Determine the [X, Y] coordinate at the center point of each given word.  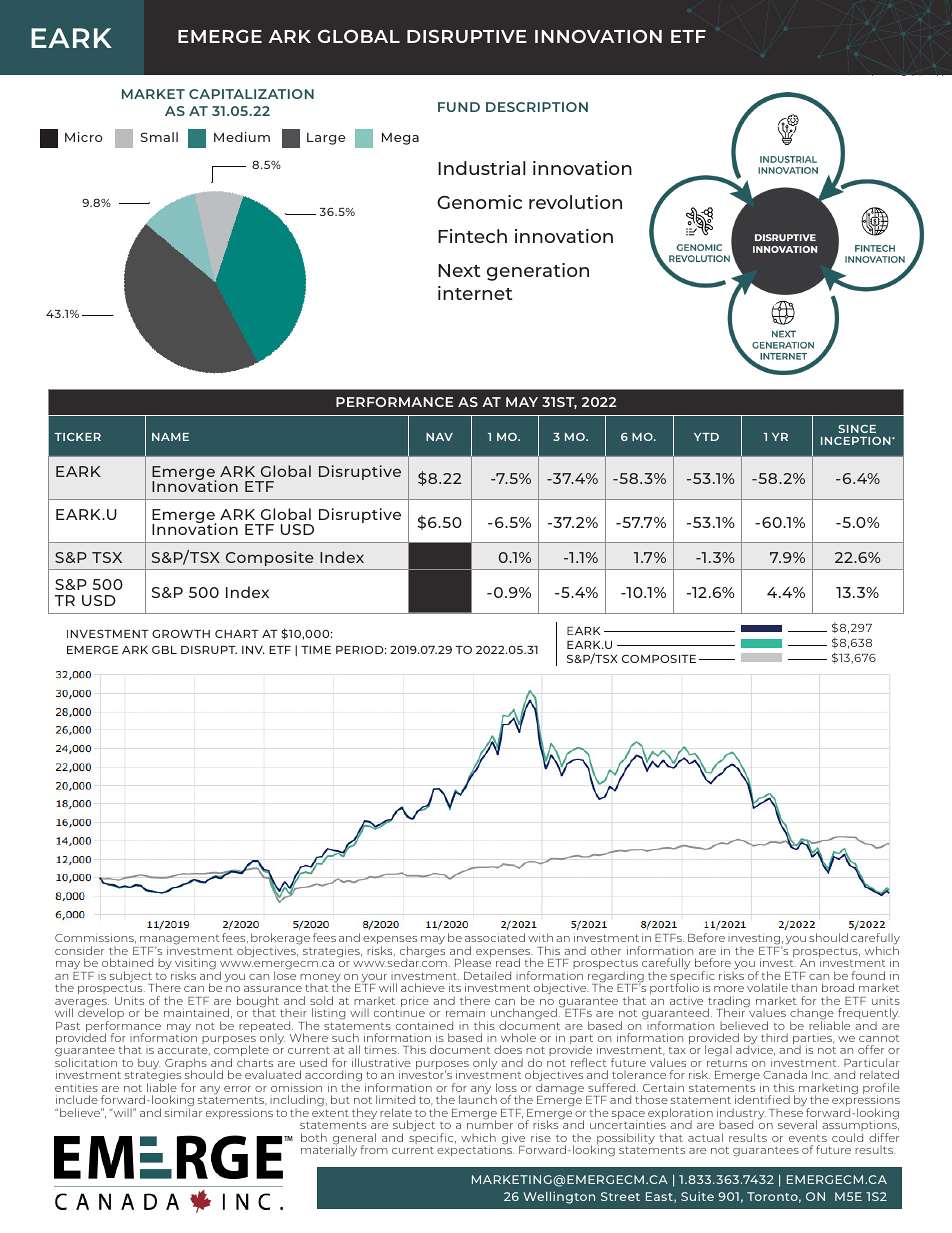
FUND [459, 107]
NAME [170, 437]
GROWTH [181, 634]
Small [159, 137]
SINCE [857, 429]
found [868, 975]
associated [495, 937]
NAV [439, 437]
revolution [575, 202]
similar [183, 1111]
